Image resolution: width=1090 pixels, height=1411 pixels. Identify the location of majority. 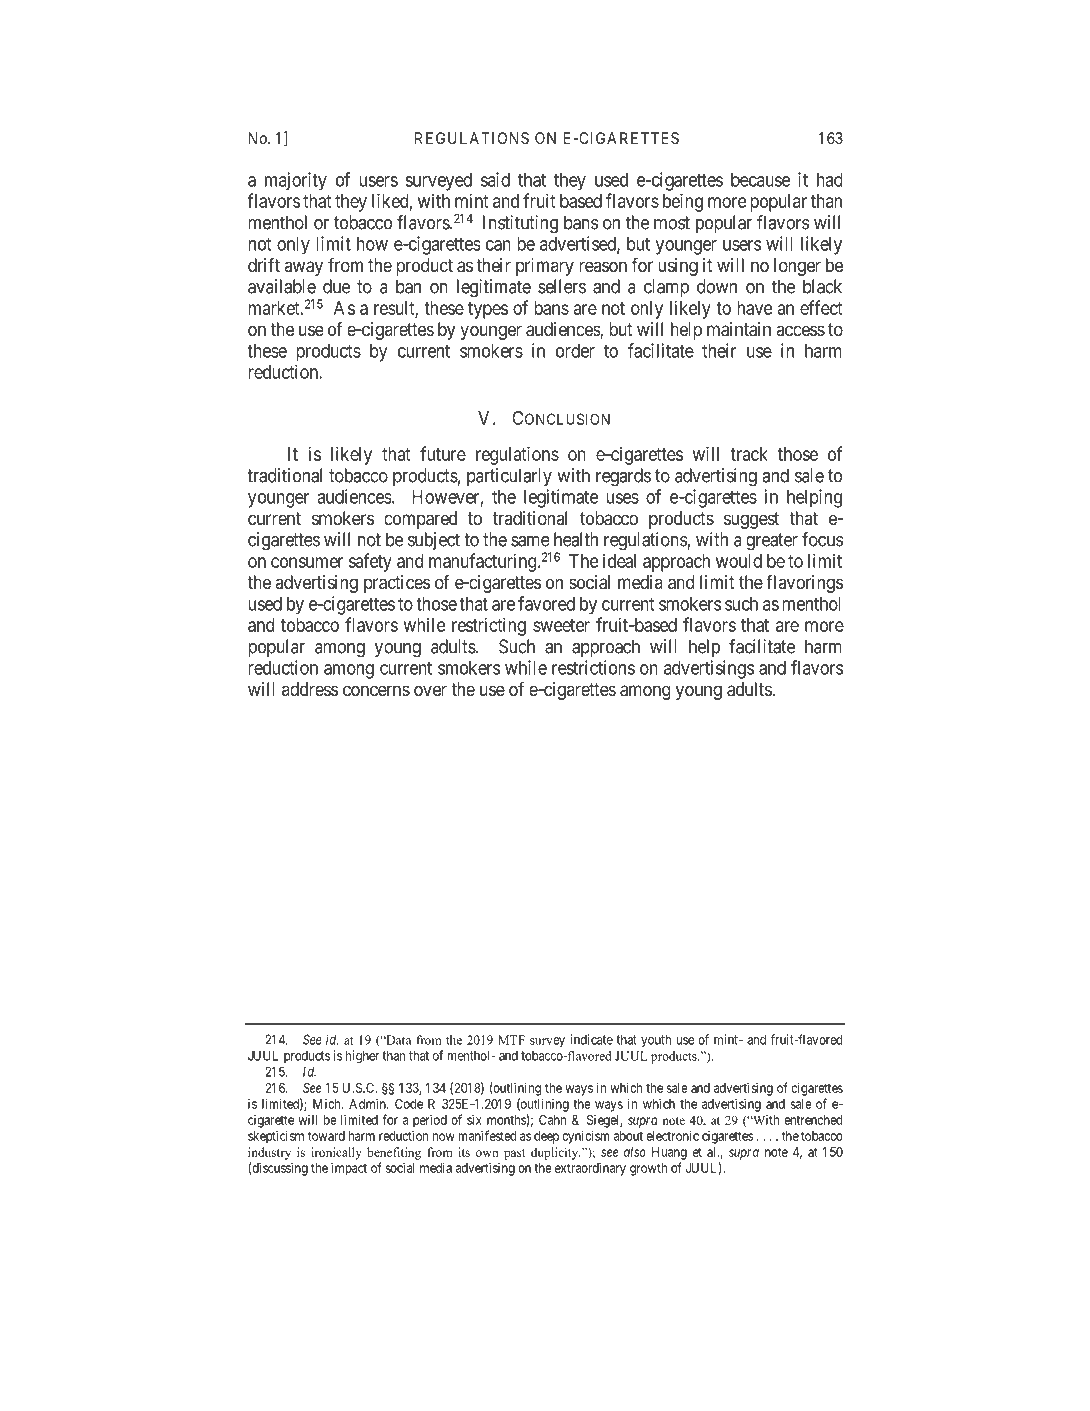
(296, 181).
